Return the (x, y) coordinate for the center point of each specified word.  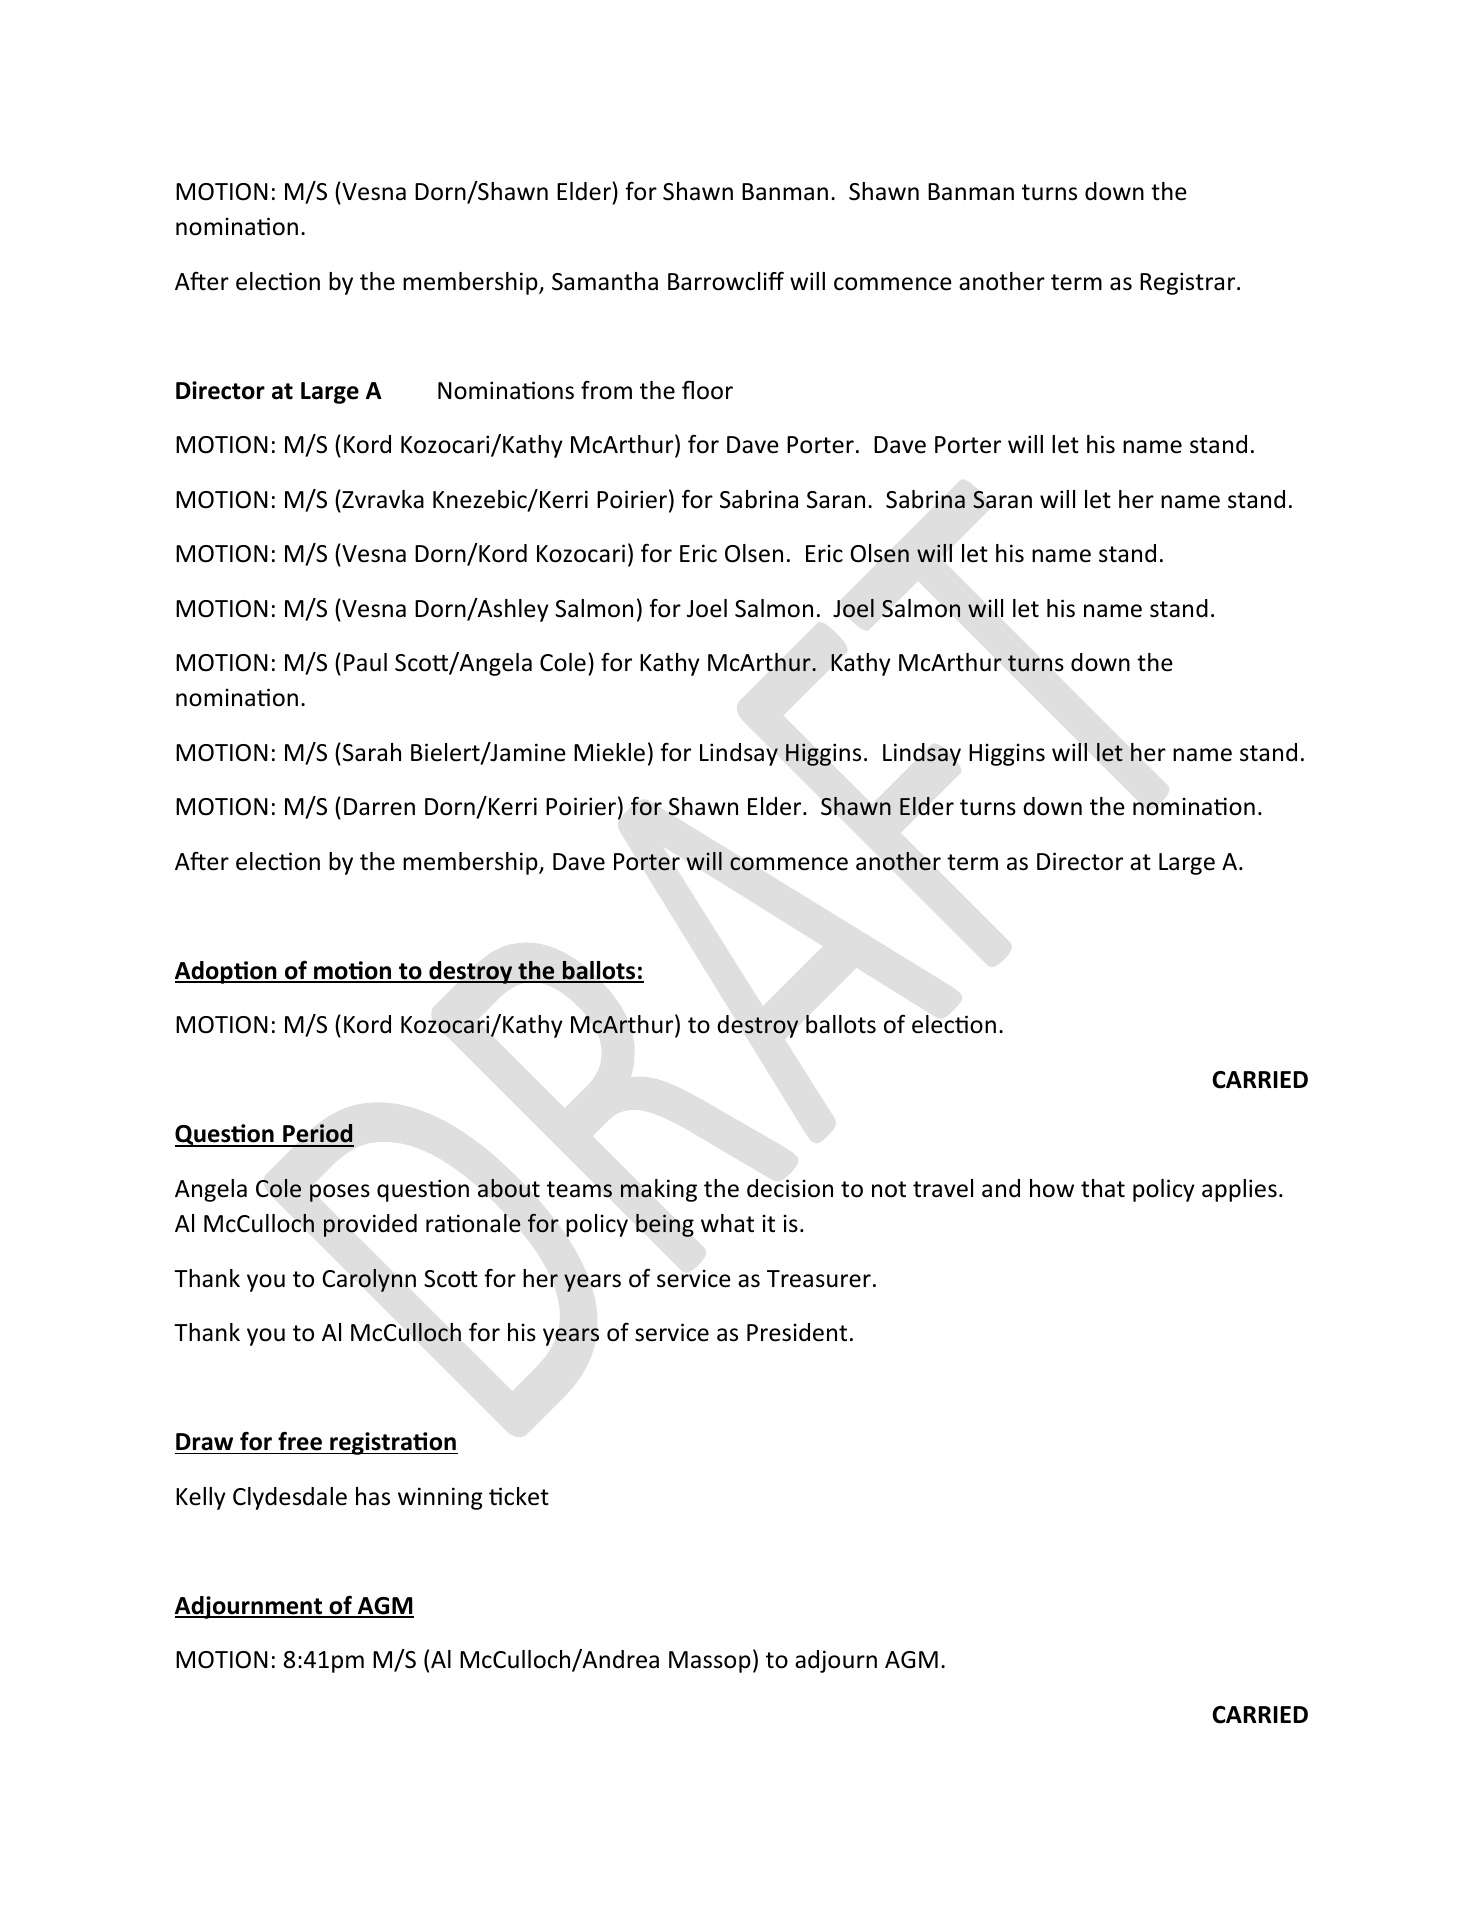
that (1103, 1188)
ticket (519, 1496)
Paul (365, 662)
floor (707, 390)
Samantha (605, 281)
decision (790, 1188)
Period (317, 1135)
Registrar (1189, 283)
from (606, 390)
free (300, 1441)
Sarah (372, 752)
